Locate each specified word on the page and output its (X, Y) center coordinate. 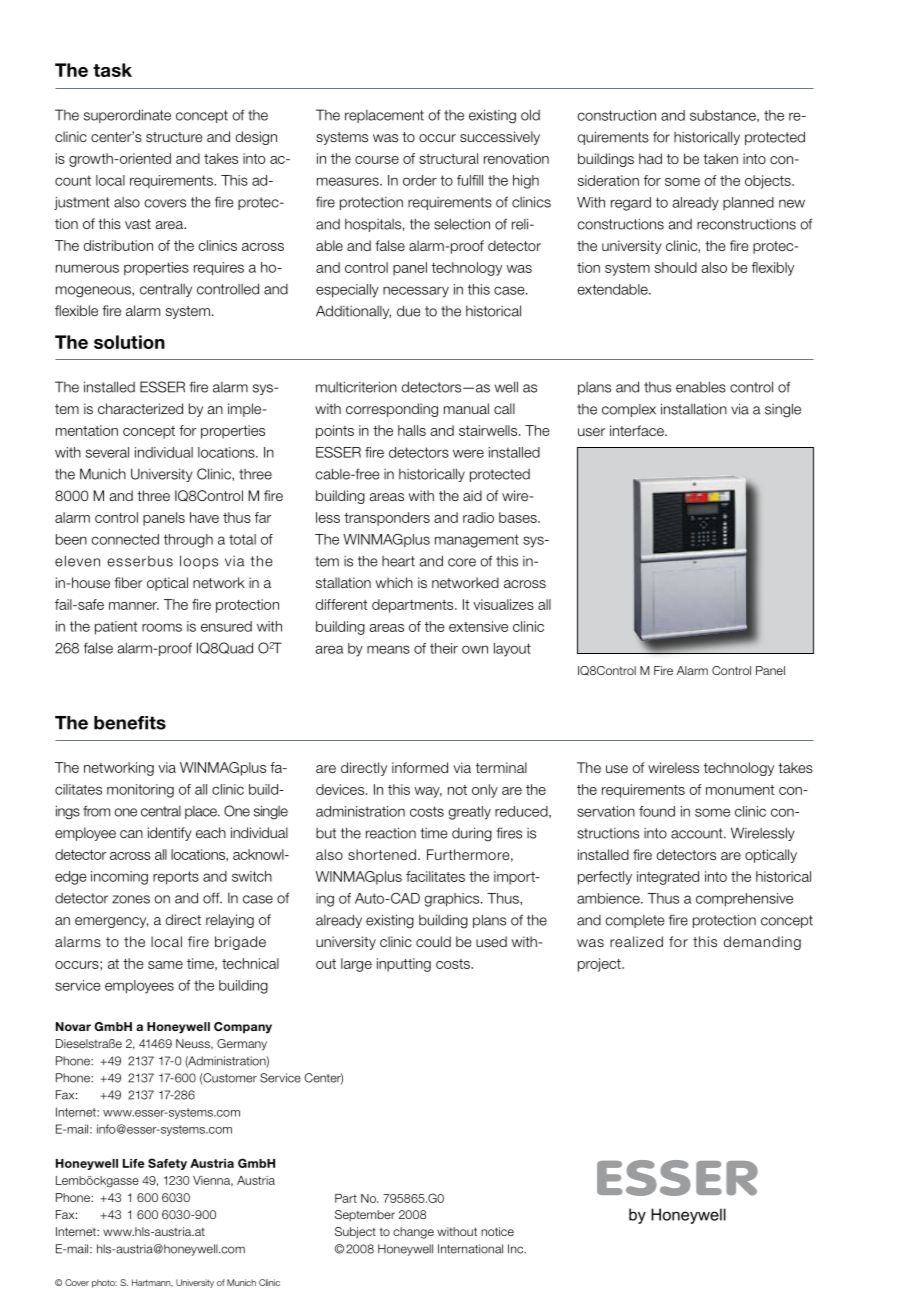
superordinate (127, 116)
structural (448, 158)
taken (720, 158)
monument (740, 790)
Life (134, 1163)
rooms (162, 627)
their (444, 648)
